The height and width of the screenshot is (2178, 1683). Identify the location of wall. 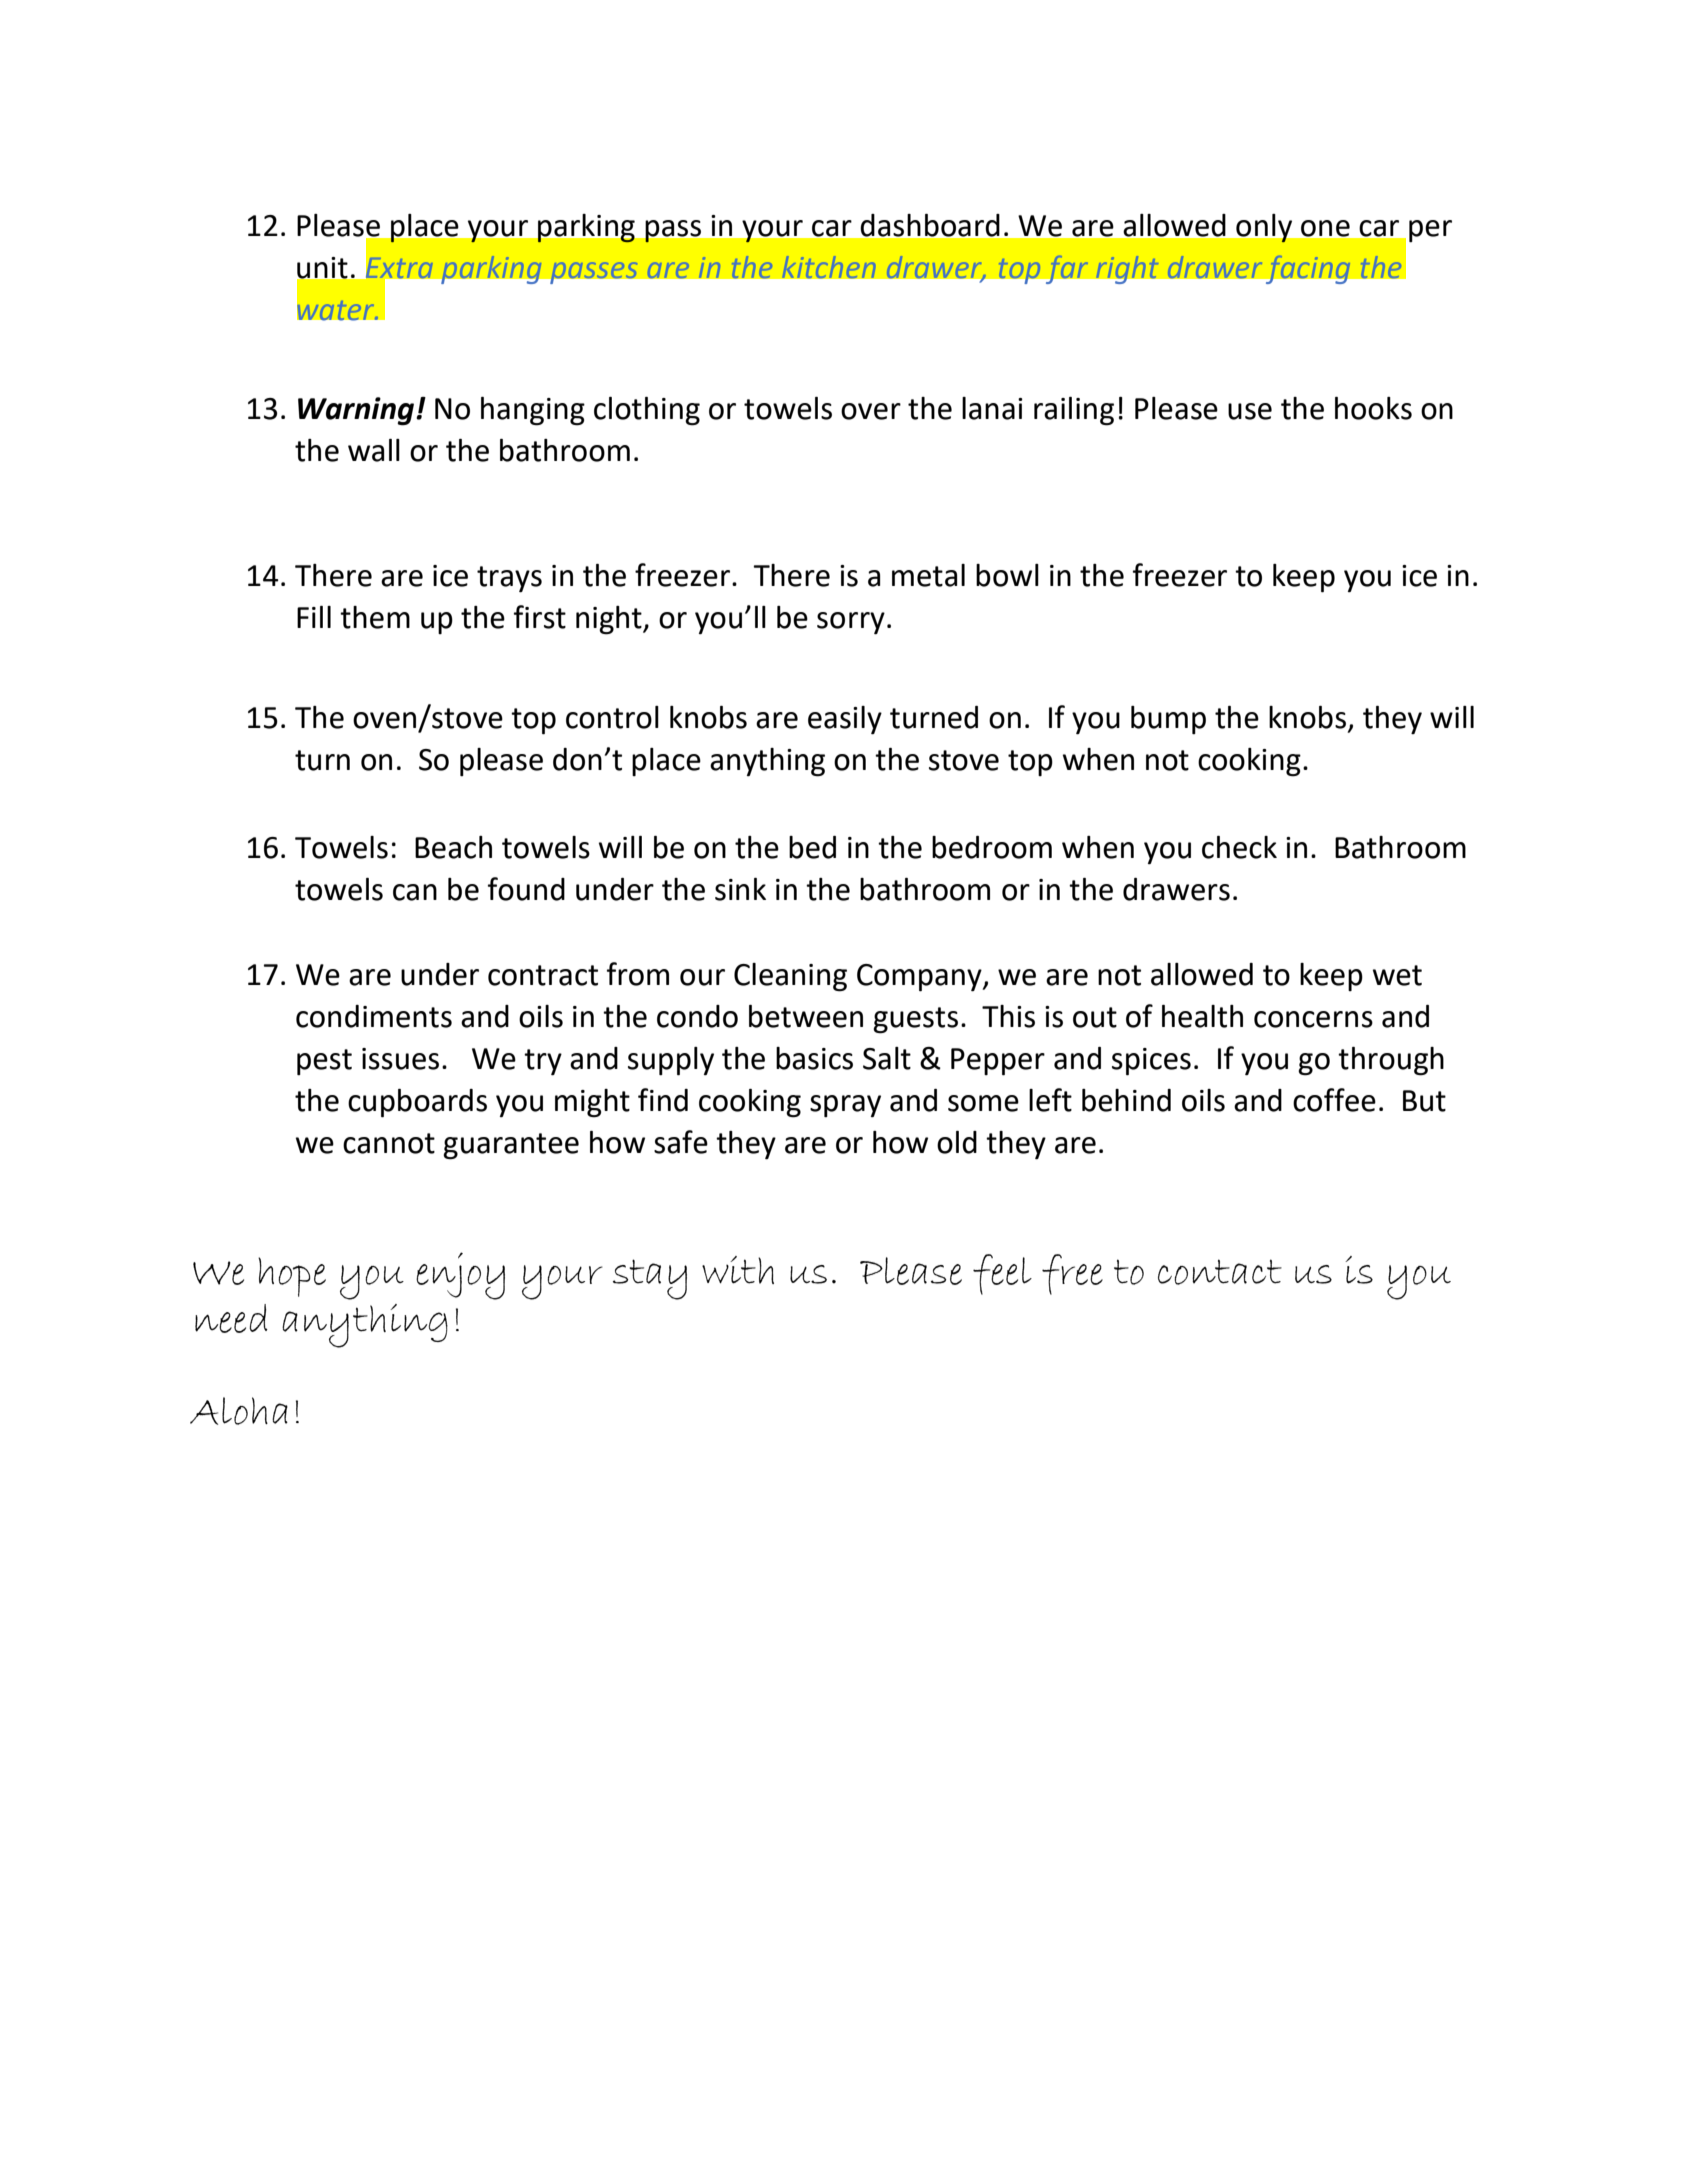
(374, 450).
